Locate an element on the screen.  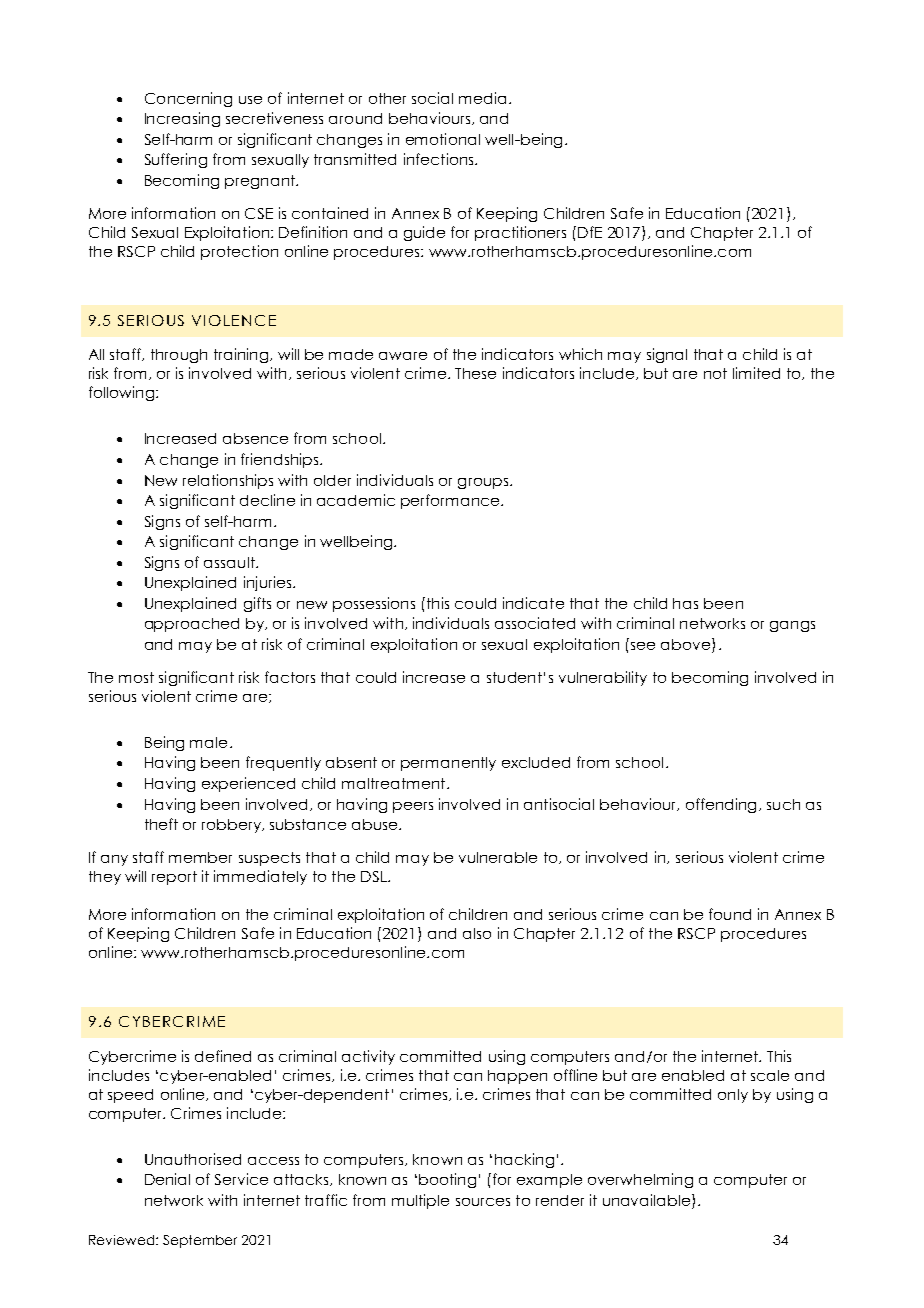
emotional is located at coordinates (443, 139).
